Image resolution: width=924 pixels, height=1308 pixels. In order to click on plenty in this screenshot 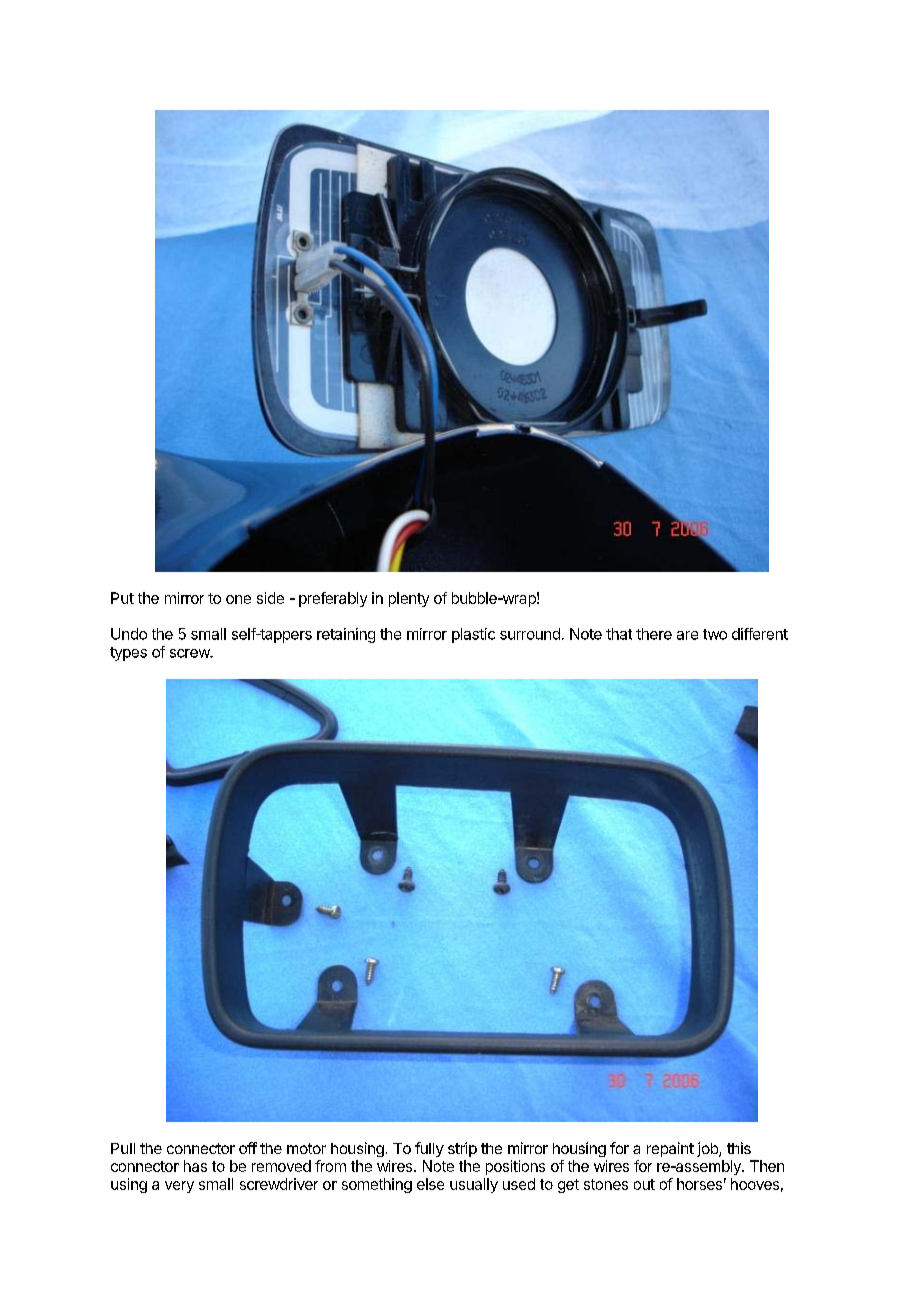, I will do `click(409, 599)`.
